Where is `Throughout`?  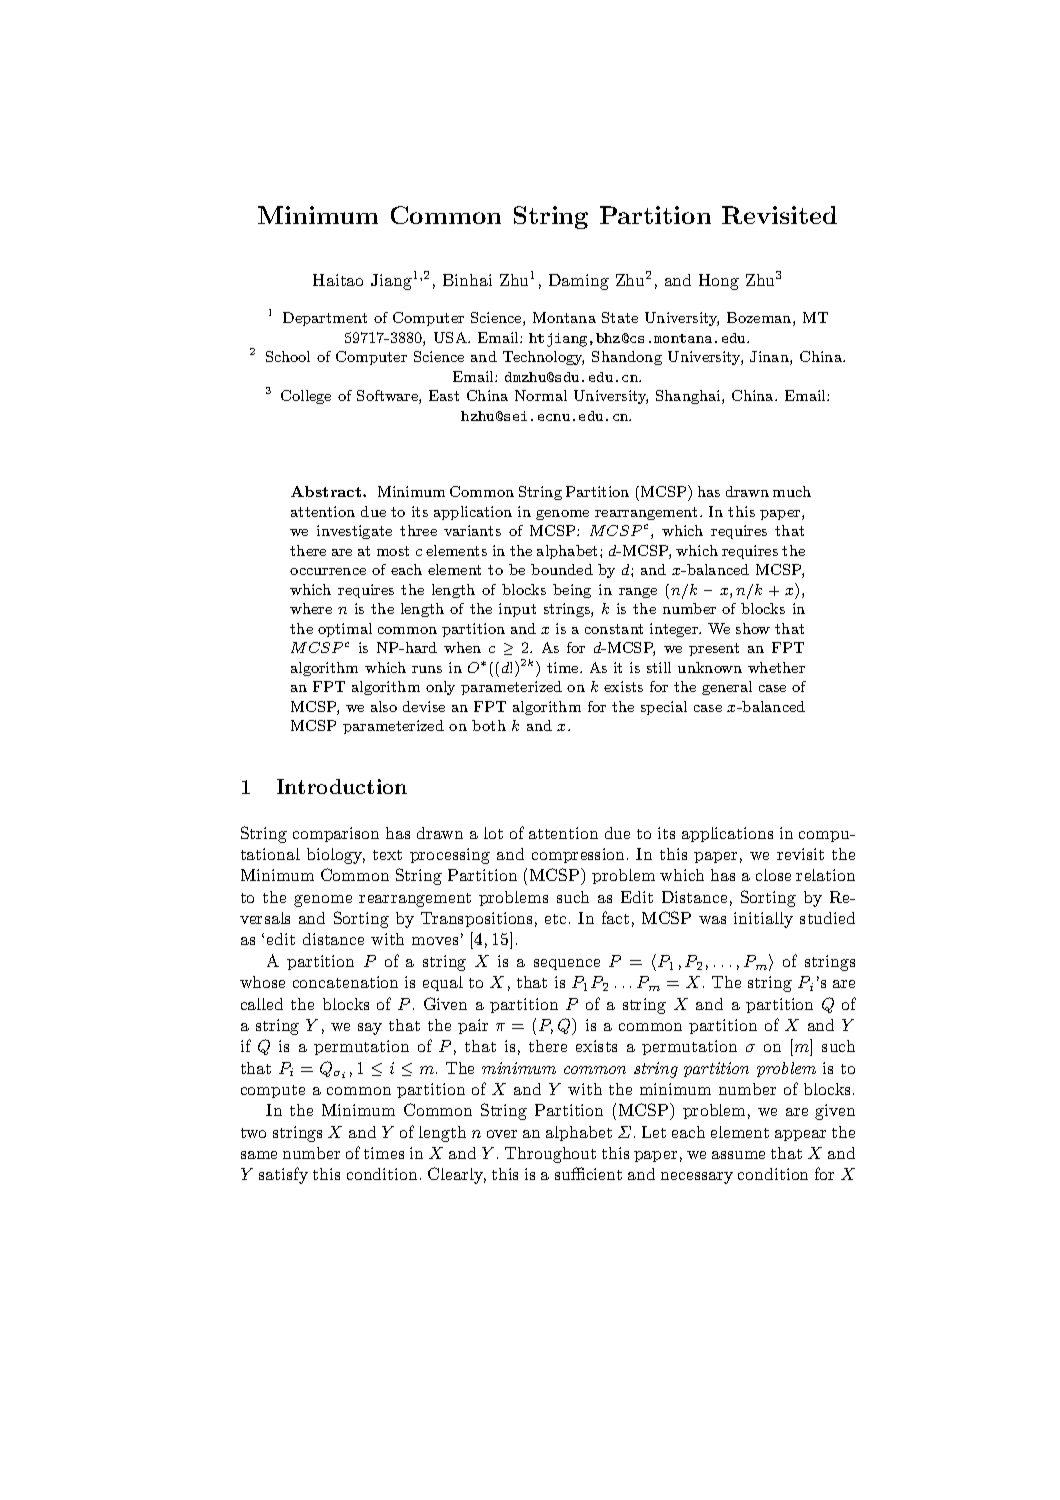
Throughout is located at coordinates (550, 1155).
